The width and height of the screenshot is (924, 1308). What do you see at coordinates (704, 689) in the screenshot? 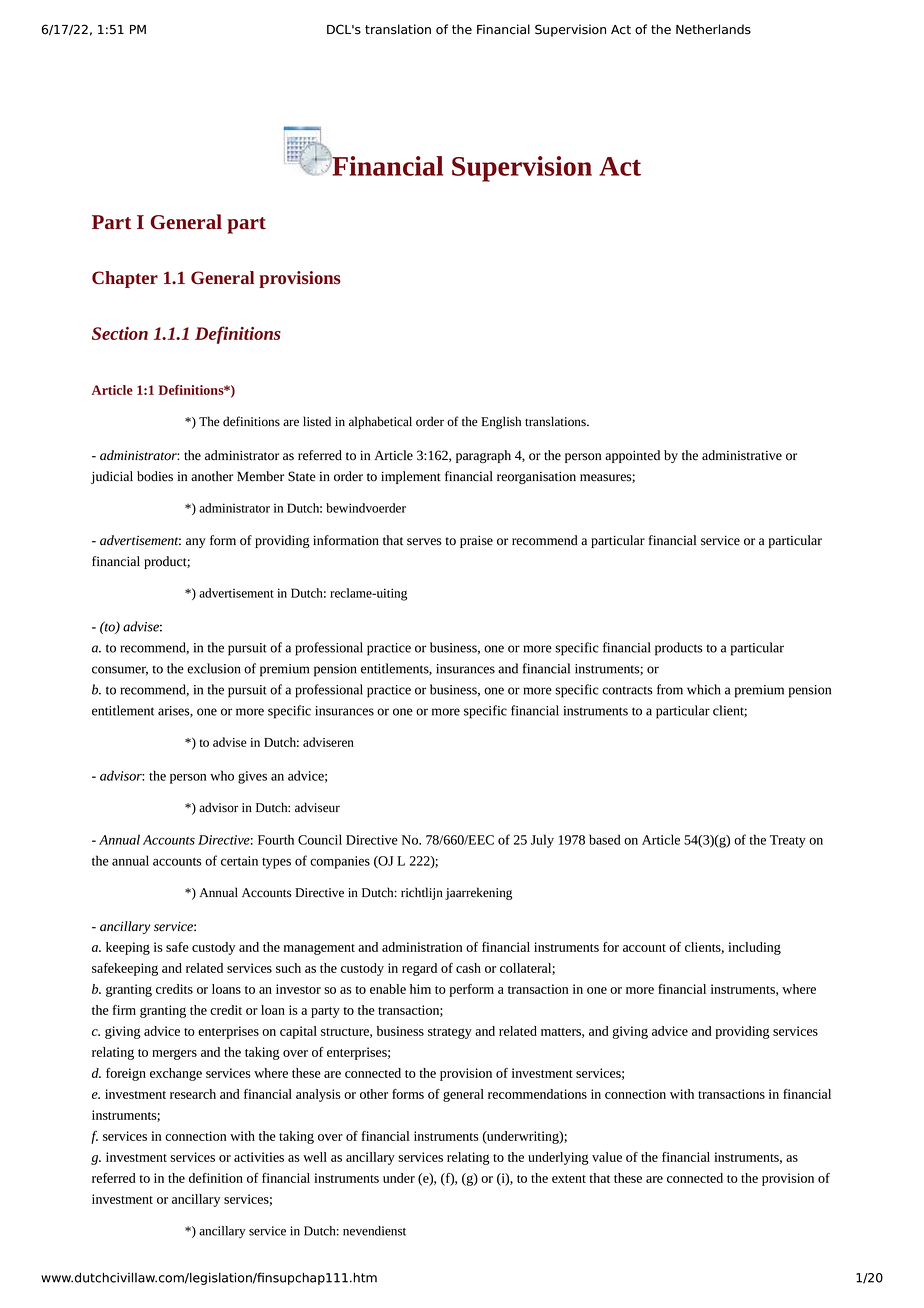
I see `which` at bounding box center [704, 689].
